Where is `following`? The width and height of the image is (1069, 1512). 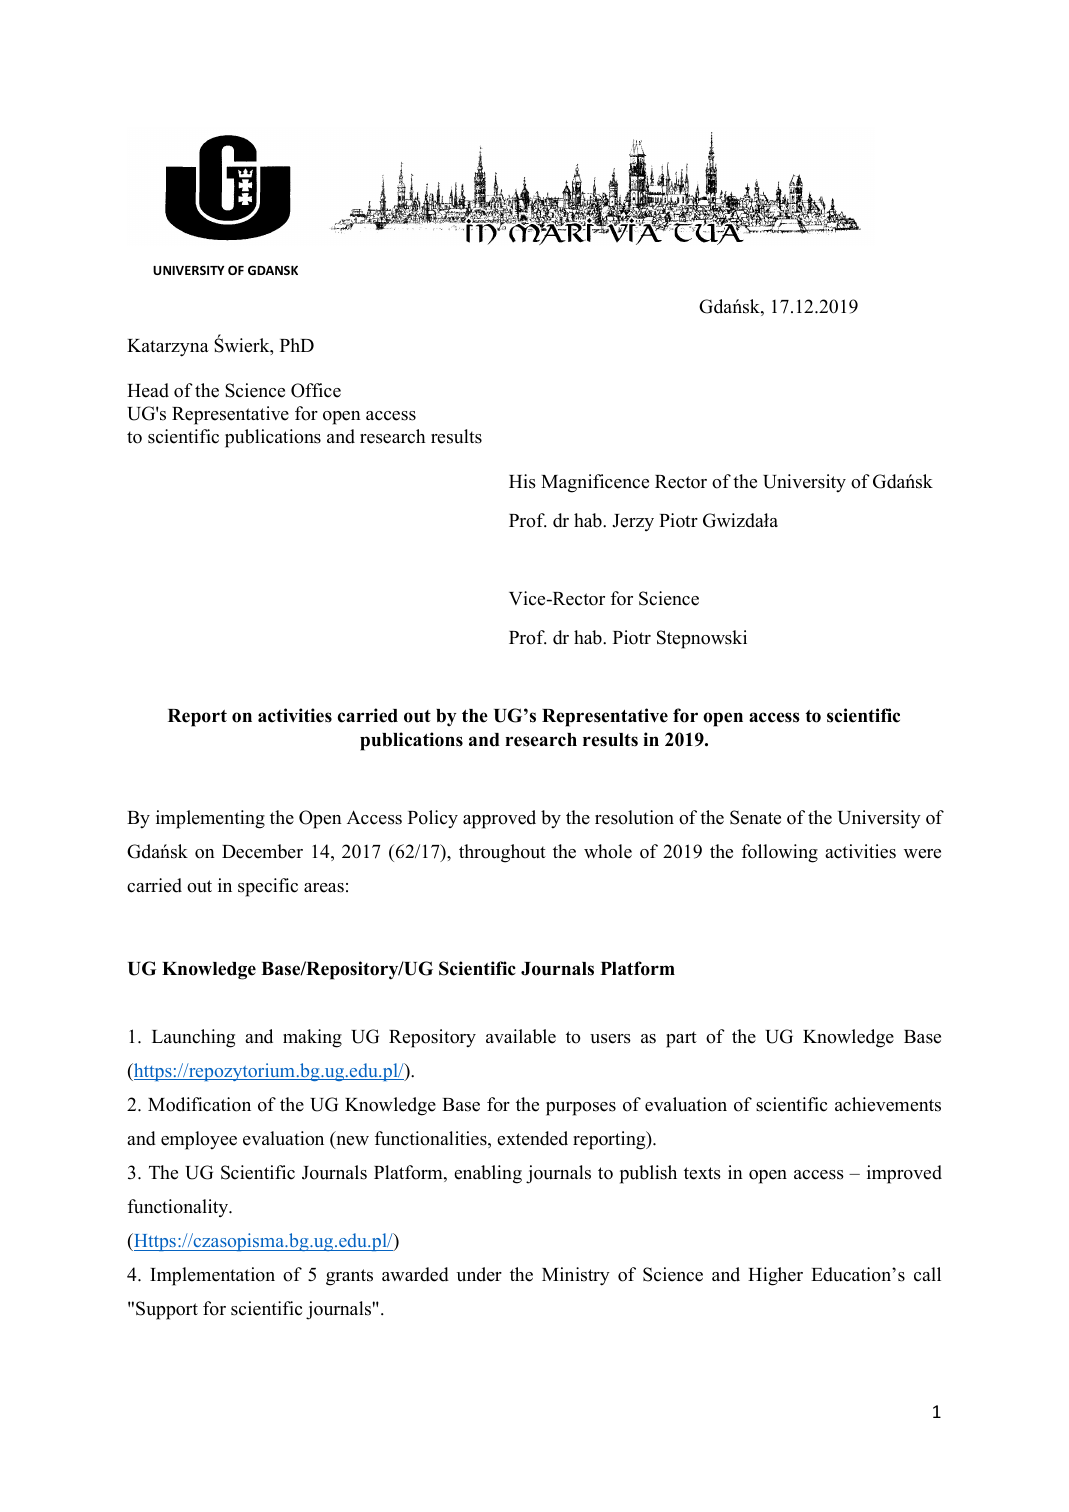
following is located at coordinates (780, 853).
